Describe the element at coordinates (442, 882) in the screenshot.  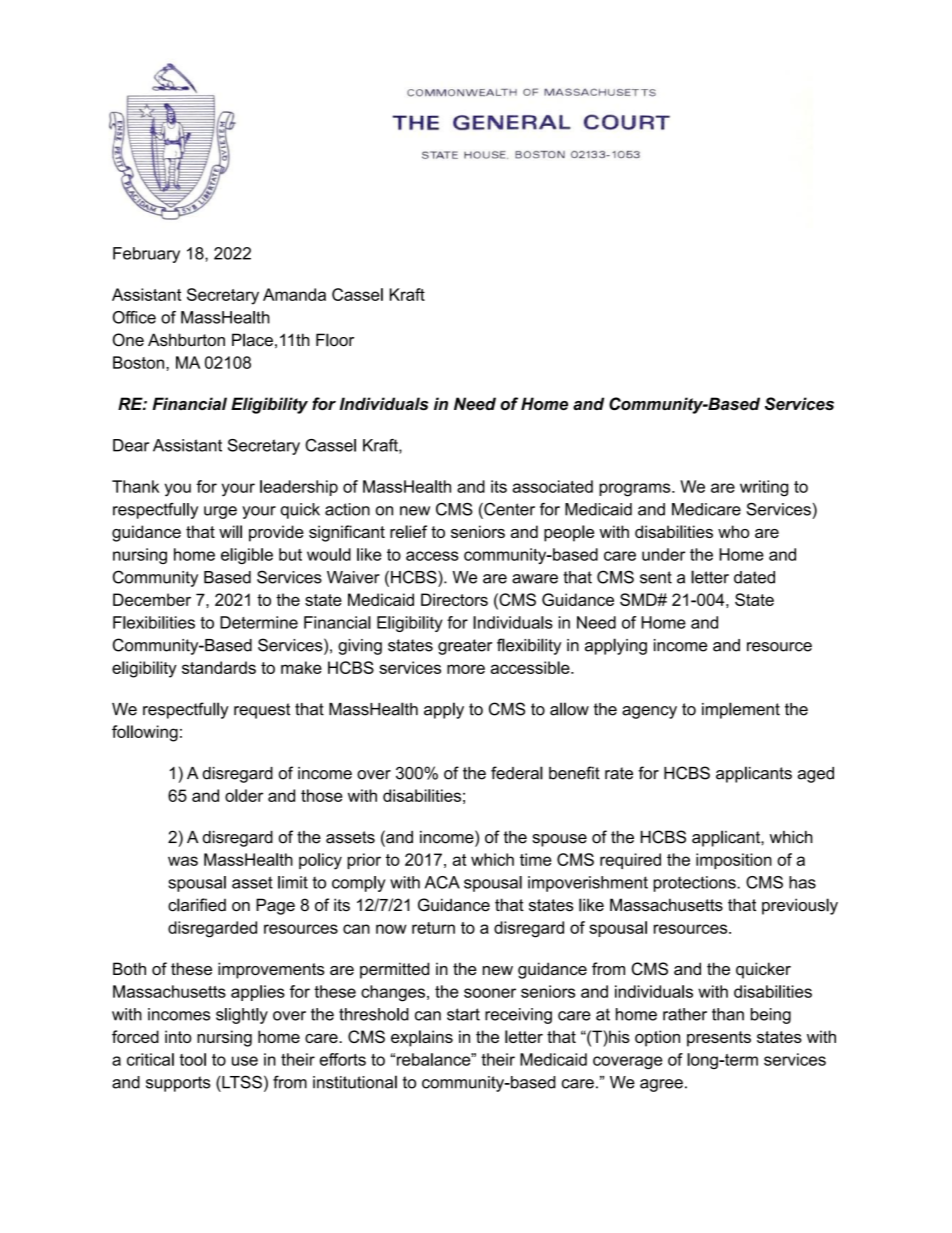
I see `ACA` at that location.
